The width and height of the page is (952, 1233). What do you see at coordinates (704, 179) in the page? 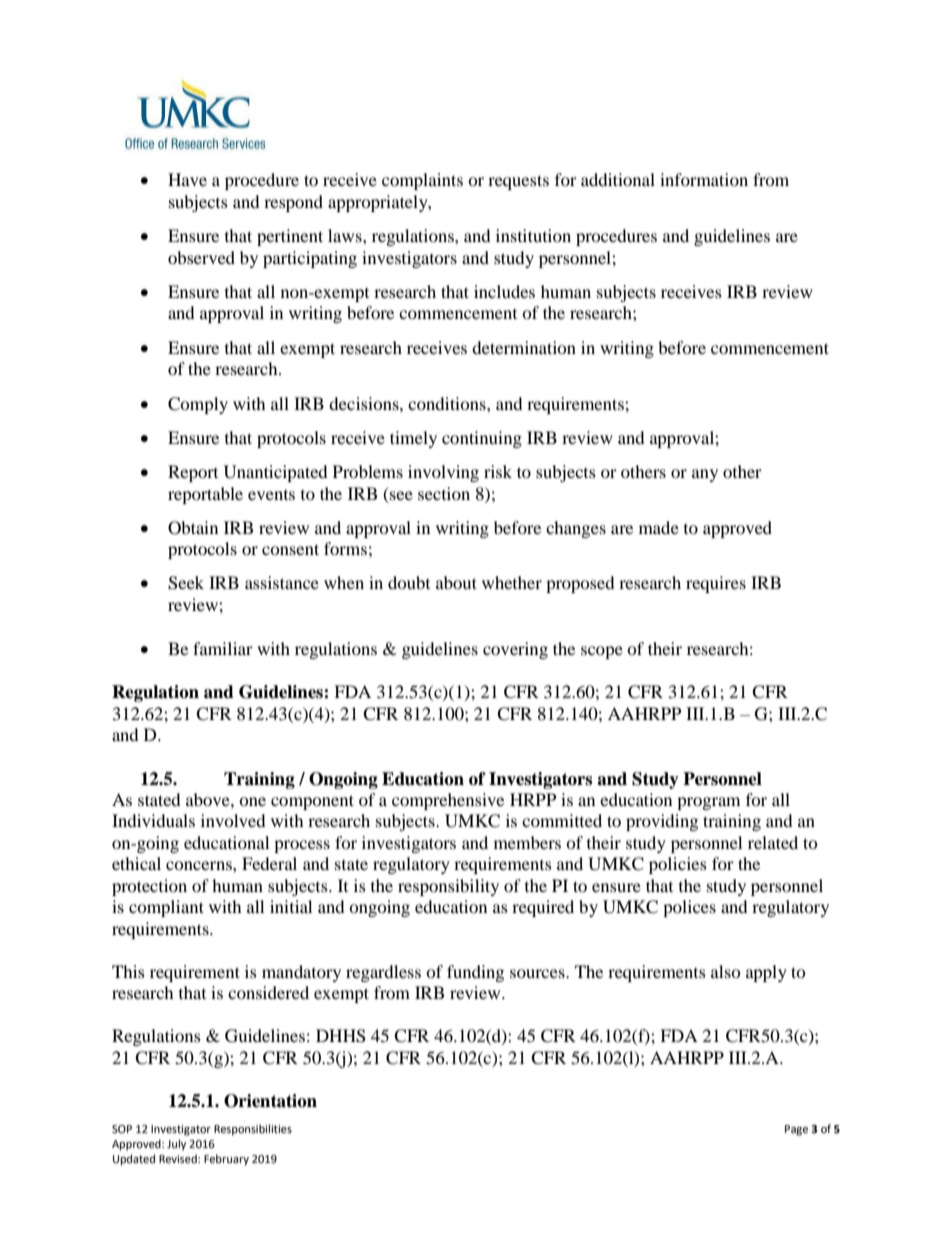
I see `information` at bounding box center [704, 179].
